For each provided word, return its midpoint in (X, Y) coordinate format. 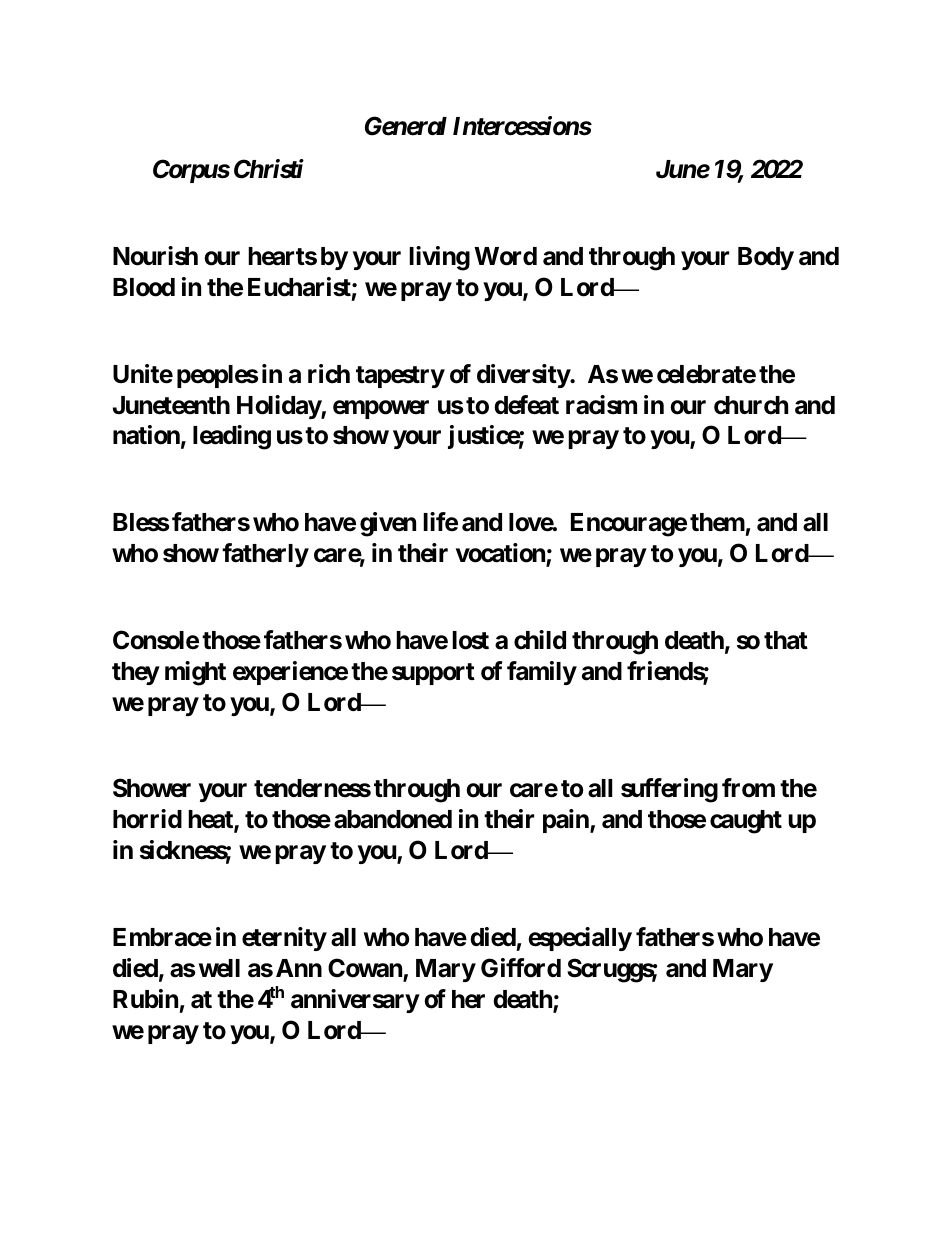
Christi (269, 169)
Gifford (521, 968)
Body (766, 258)
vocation (501, 554)
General (406, 126)
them (717, 522)
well (219, 968)
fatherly (265, 555)
